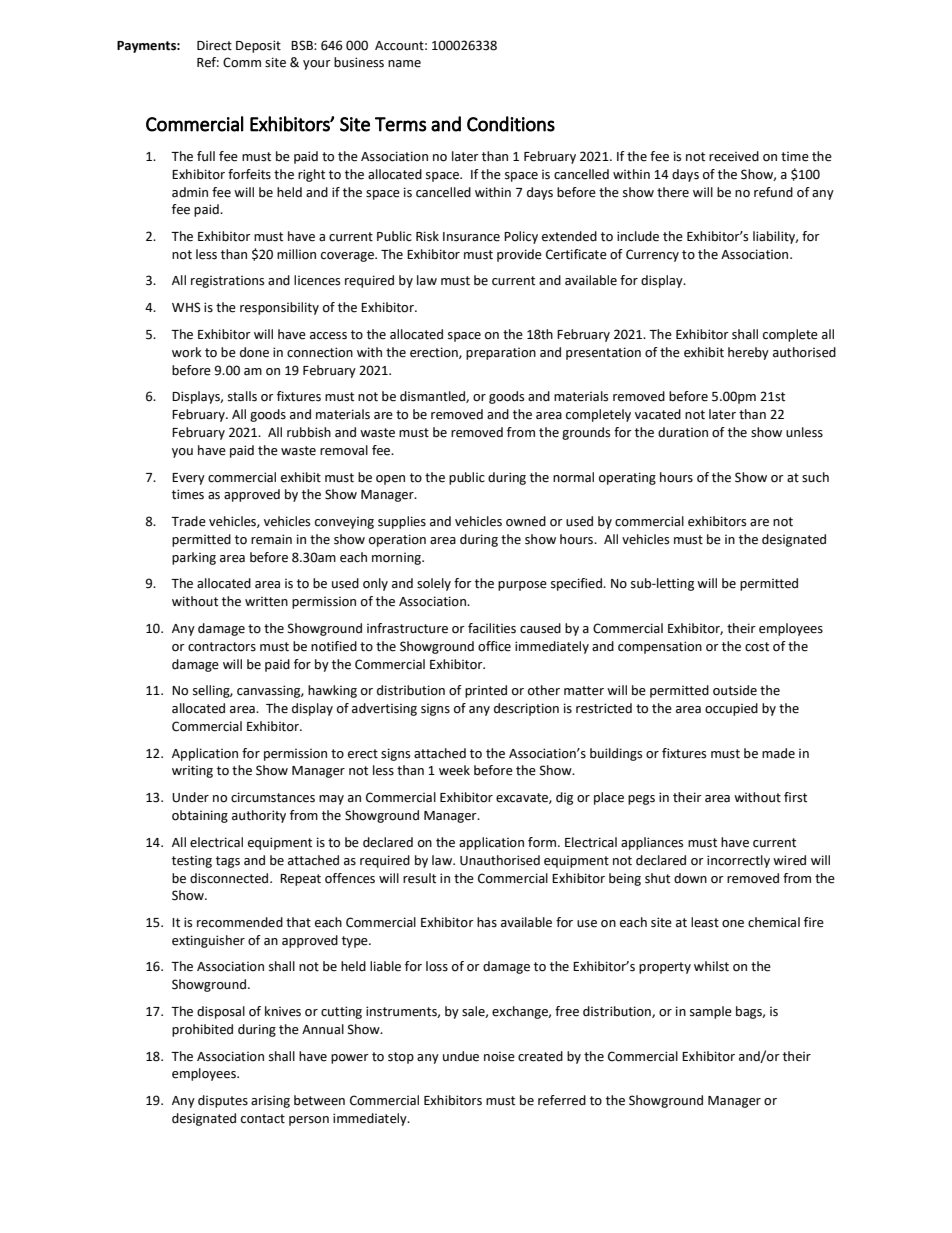  What do you see at coordinates (266, 602) in the page?
I see `written` at bounding box center [266, 602].
